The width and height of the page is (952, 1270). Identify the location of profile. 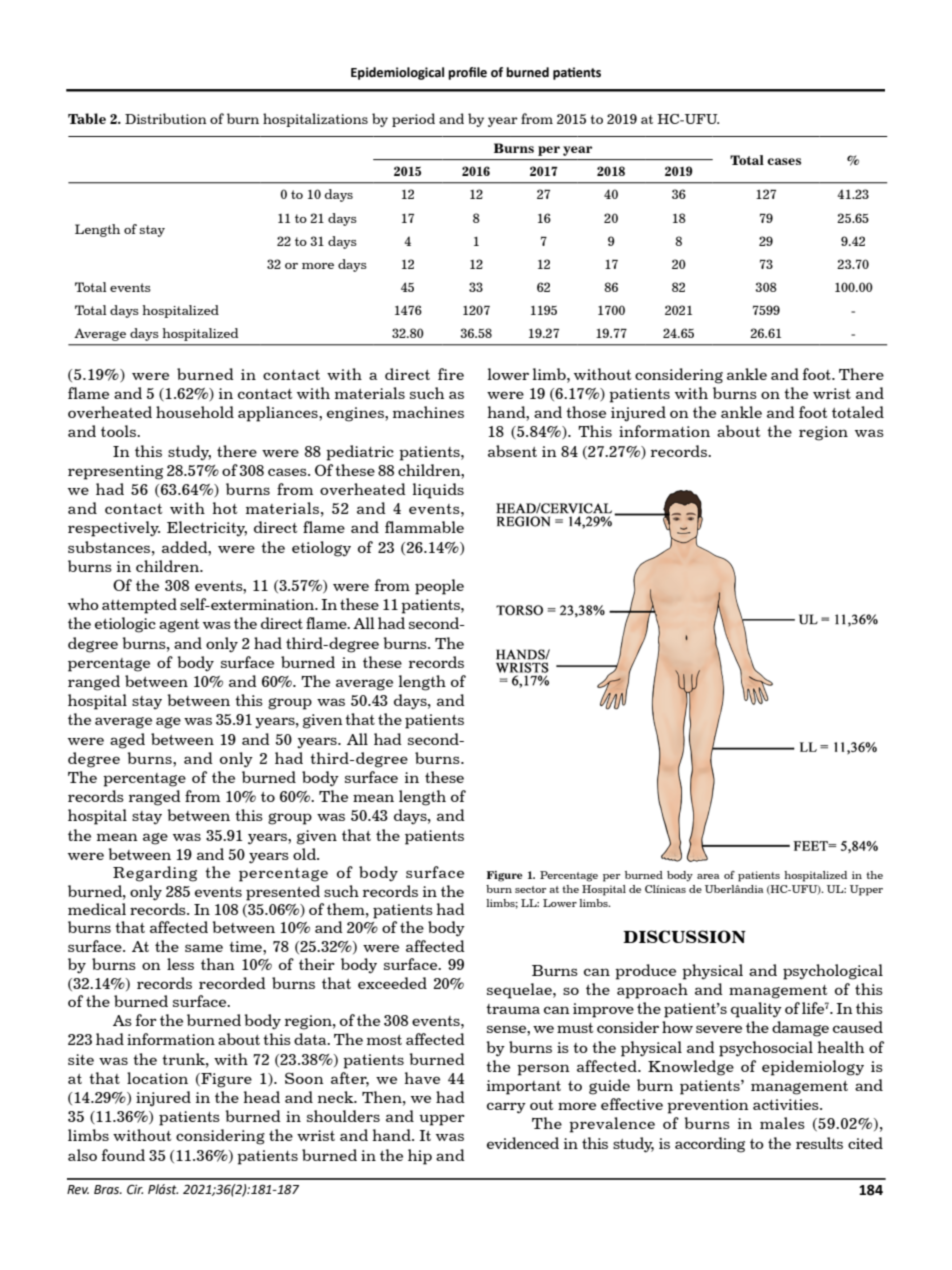
(467, 73).
